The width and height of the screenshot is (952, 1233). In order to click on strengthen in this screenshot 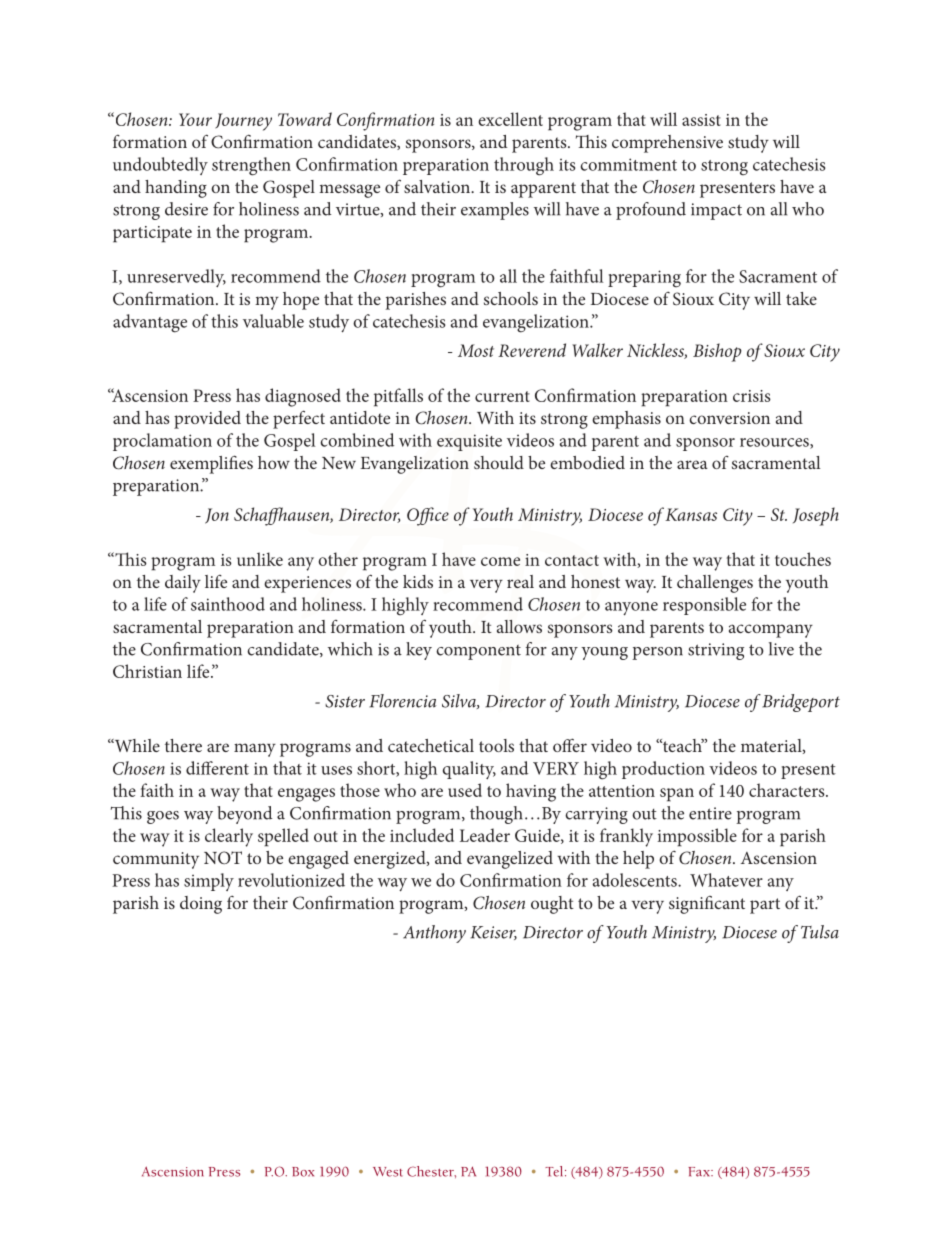, I will do `click(251, 166)`.
